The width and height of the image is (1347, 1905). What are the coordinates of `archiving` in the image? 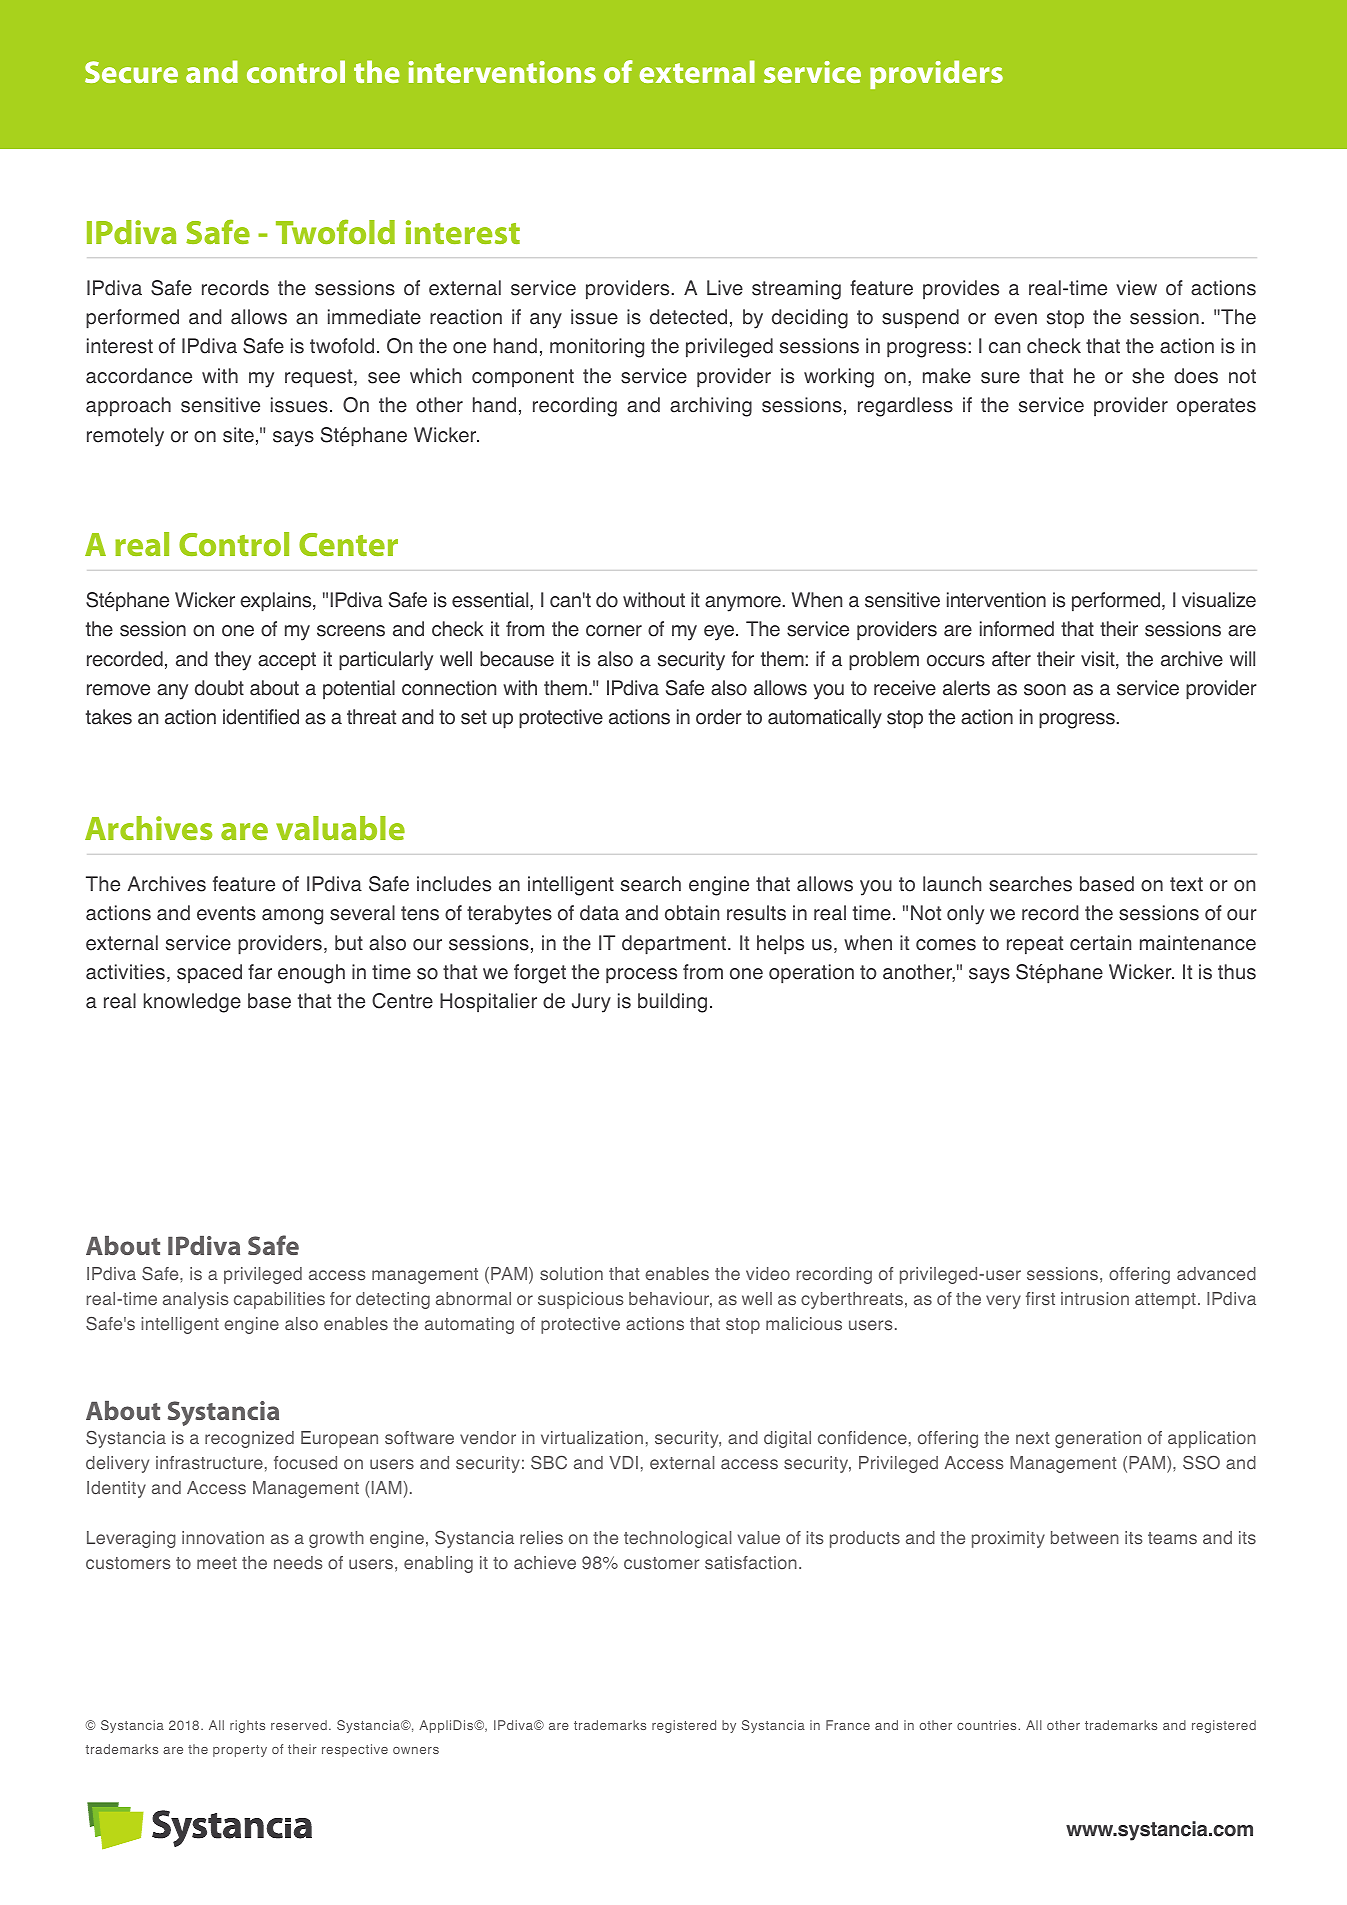 It's located at (711, 407).
